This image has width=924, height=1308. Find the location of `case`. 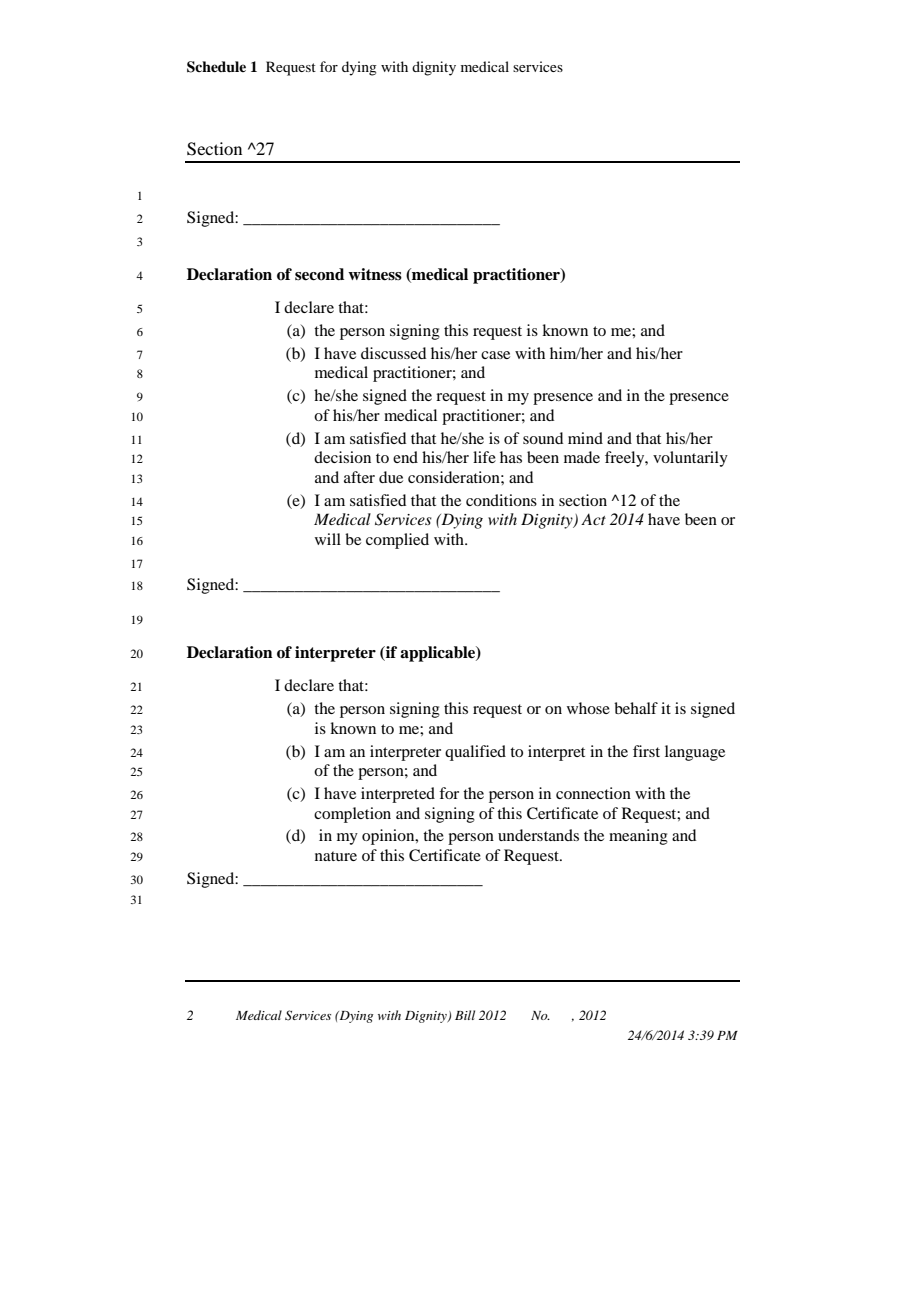

case is located at coordinates (495, 355).
